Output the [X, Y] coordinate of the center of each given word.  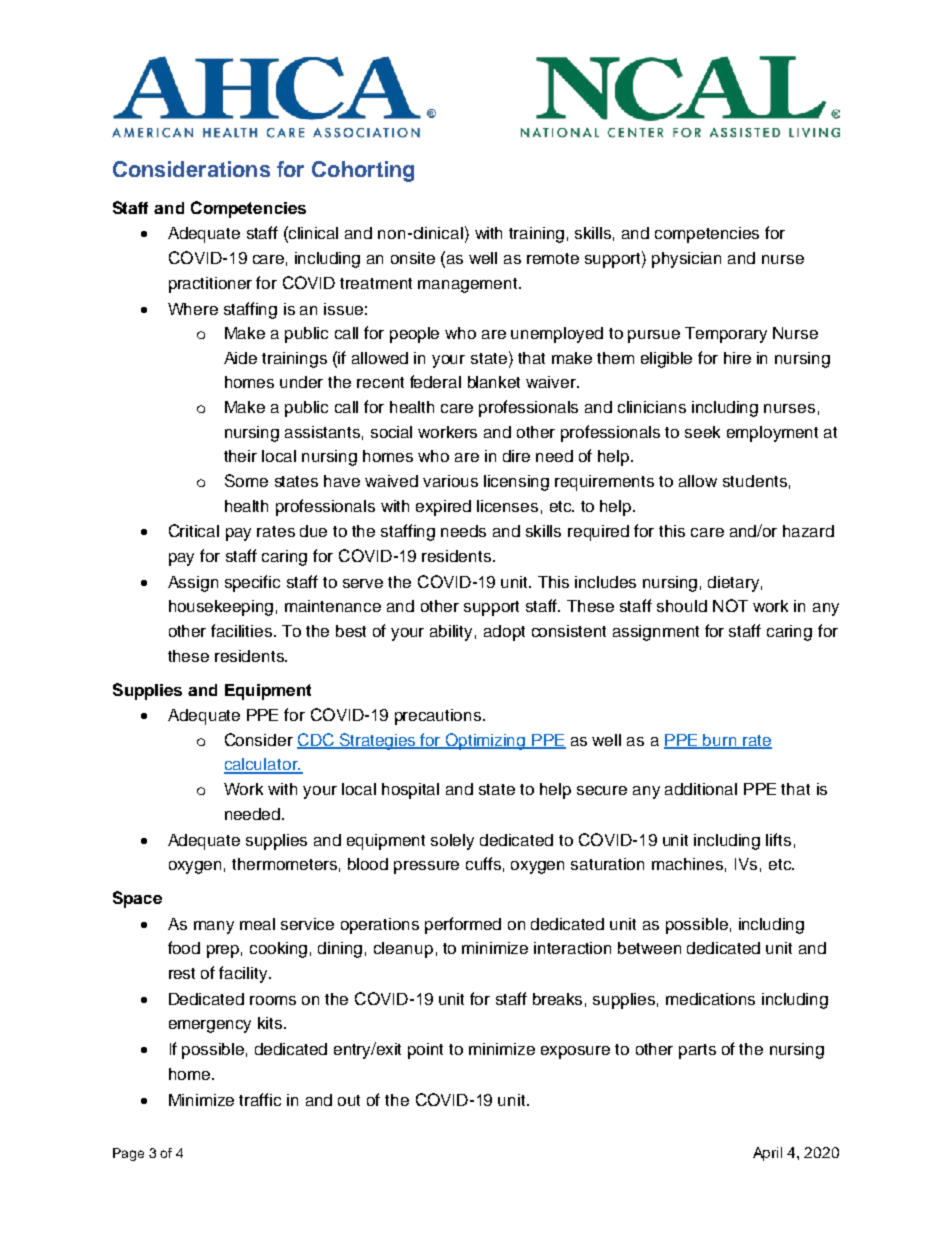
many [214, 927]
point [425, 1051]
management [469, 285]
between [649, 948]
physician [686, 260]
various [450, 481]
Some [246, 480]
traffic [260, 1099]
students [755, 481]
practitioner [210, 285]
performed [463, 925]
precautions [439, 717]
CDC [316, 741]
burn [720, 741]
